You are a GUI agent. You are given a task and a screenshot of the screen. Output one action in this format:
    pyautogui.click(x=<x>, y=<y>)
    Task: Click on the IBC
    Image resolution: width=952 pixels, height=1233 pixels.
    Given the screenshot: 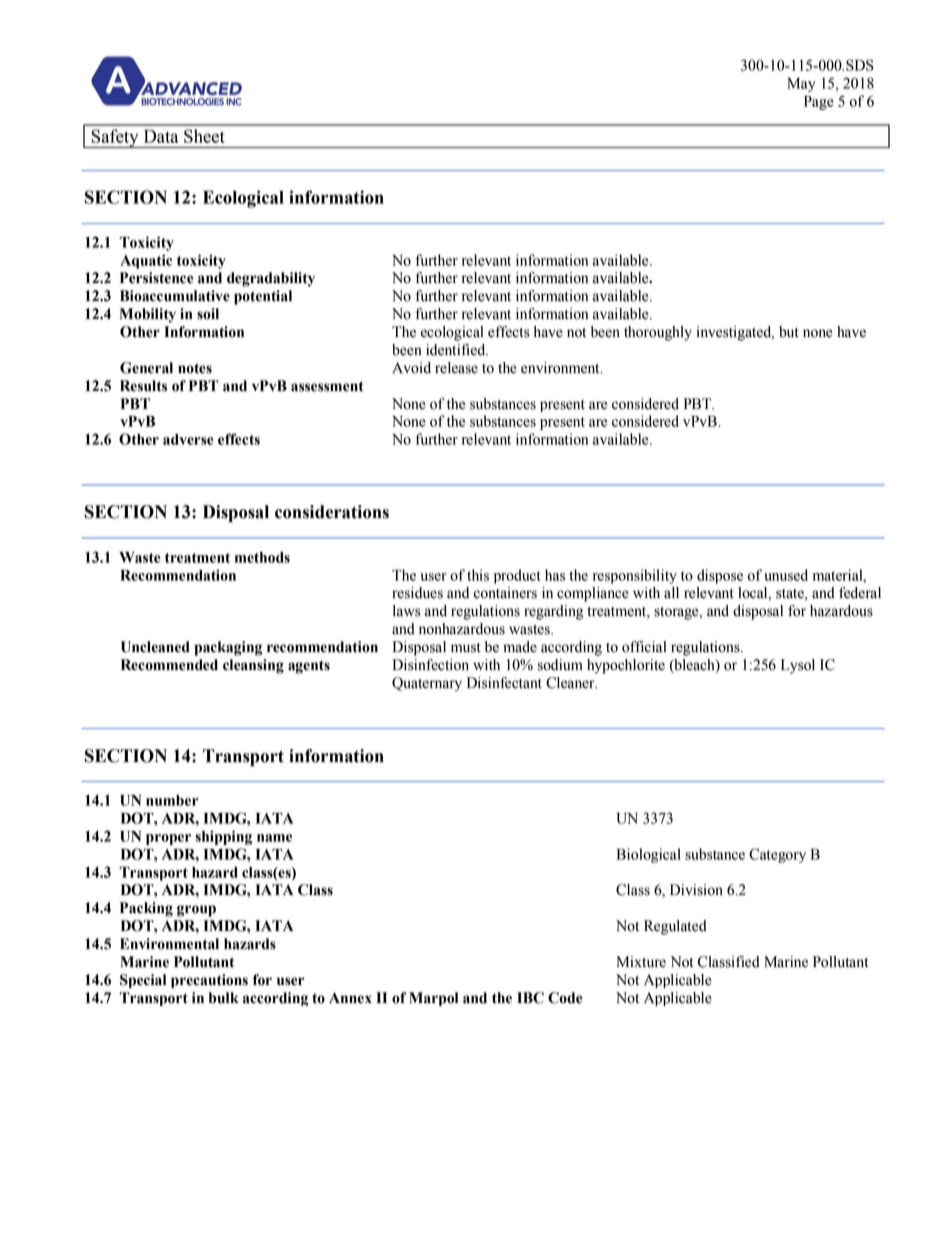 What is the action you would take?
    pyautogui.click(x=530, y=998)
